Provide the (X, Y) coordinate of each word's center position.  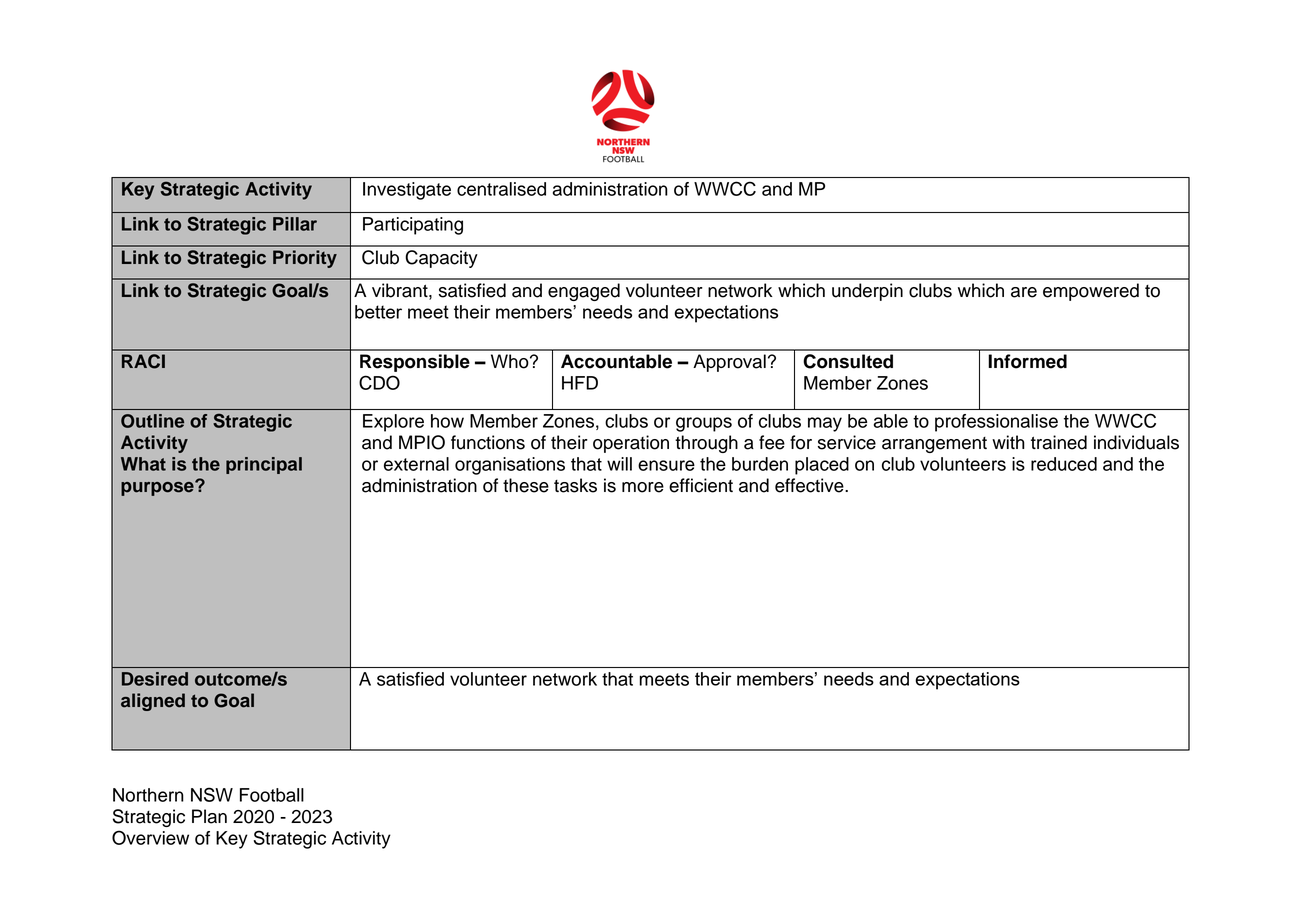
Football (272, 795)
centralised (501, 189)
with (1008, 442)
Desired (155, 679)
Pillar (295, 224)
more (643, 487)
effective (810, 485)
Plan (209, 816)
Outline (152, 421)
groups (704, 424)
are (1024, 292)
